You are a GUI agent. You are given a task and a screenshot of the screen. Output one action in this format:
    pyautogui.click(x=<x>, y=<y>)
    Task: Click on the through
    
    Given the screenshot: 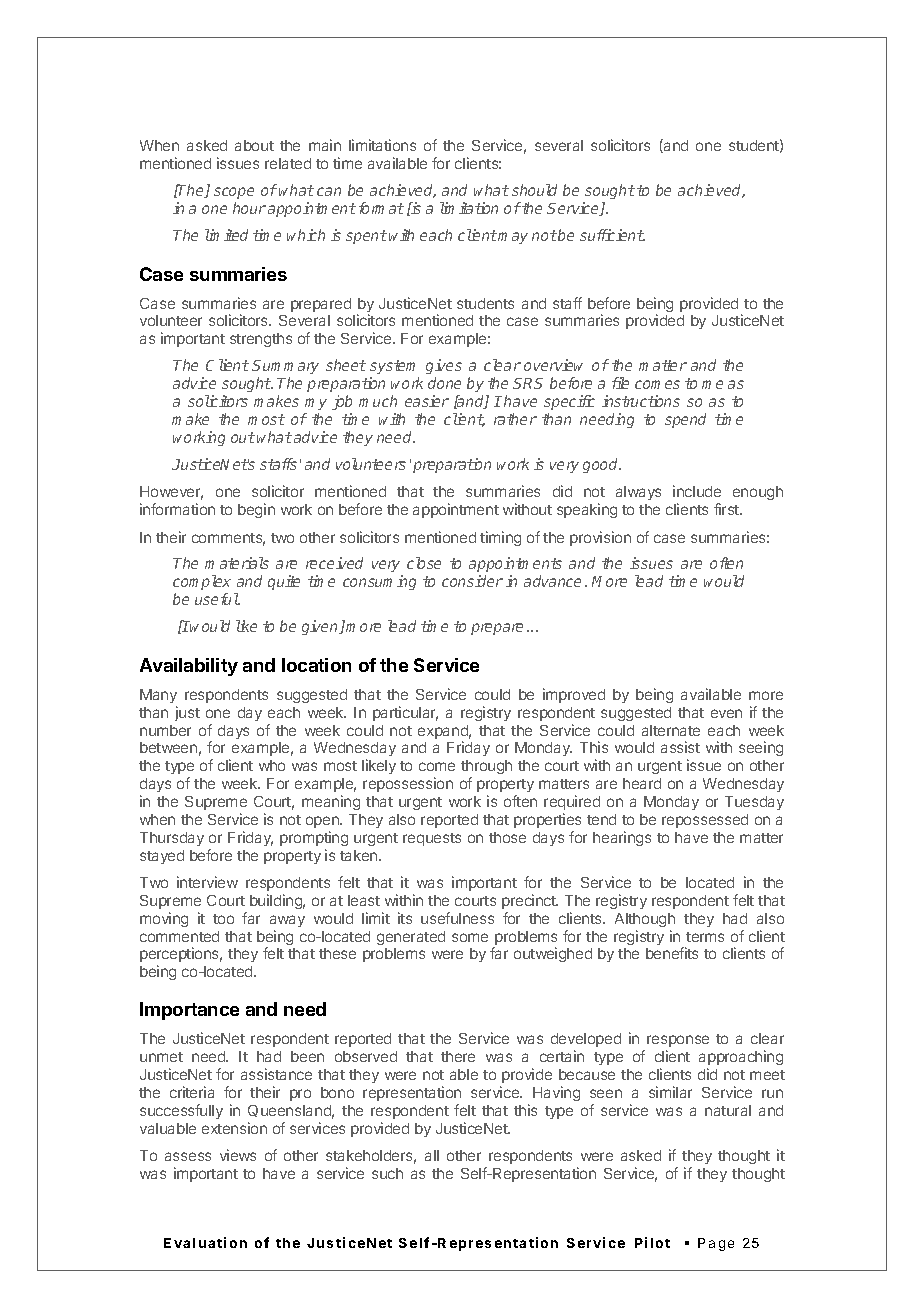 What is the action you would take?
    pyautogui.click(x=486, y=769)
